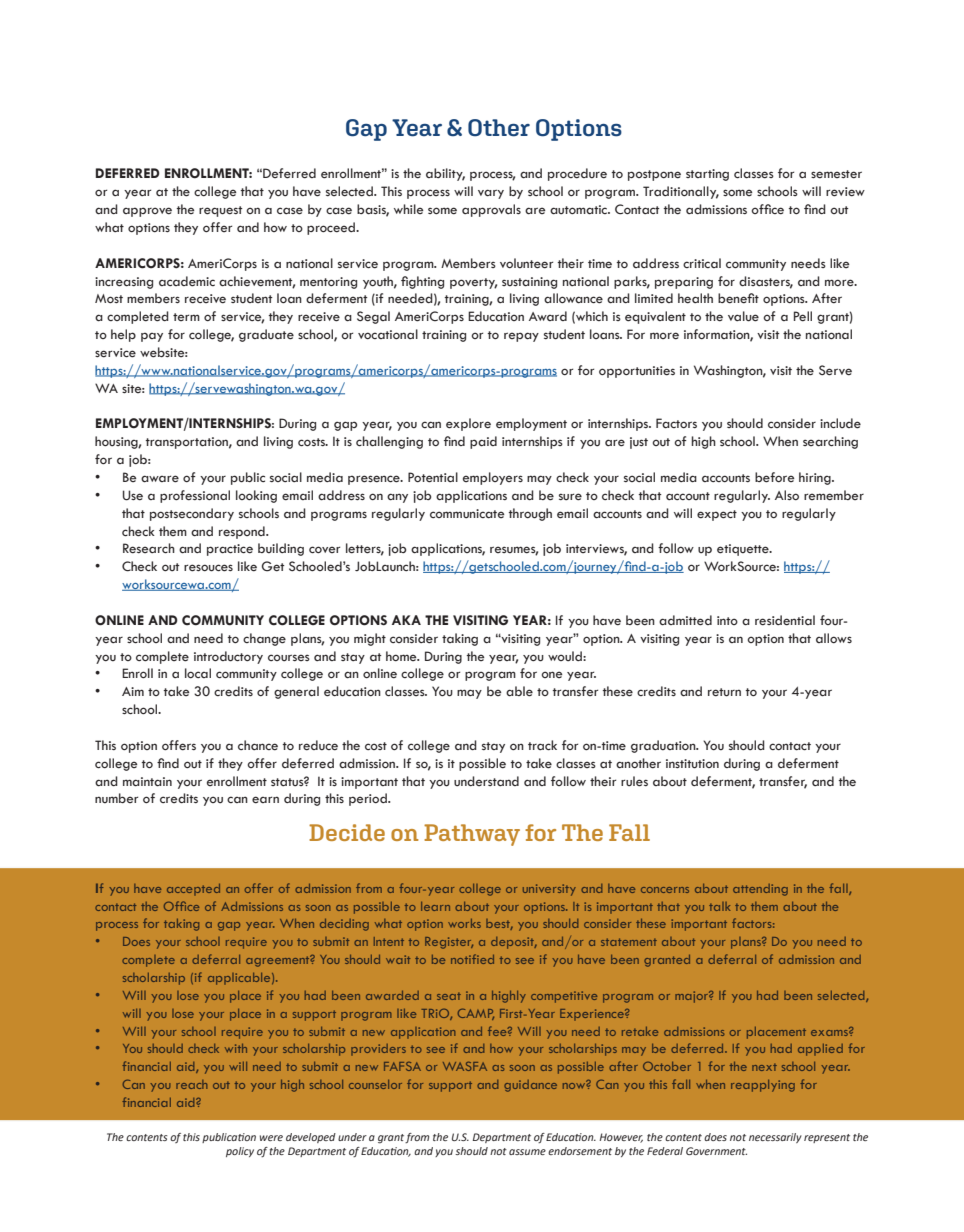 The image size is (964, 1232). I want to click on starting, so click(707, 175).
